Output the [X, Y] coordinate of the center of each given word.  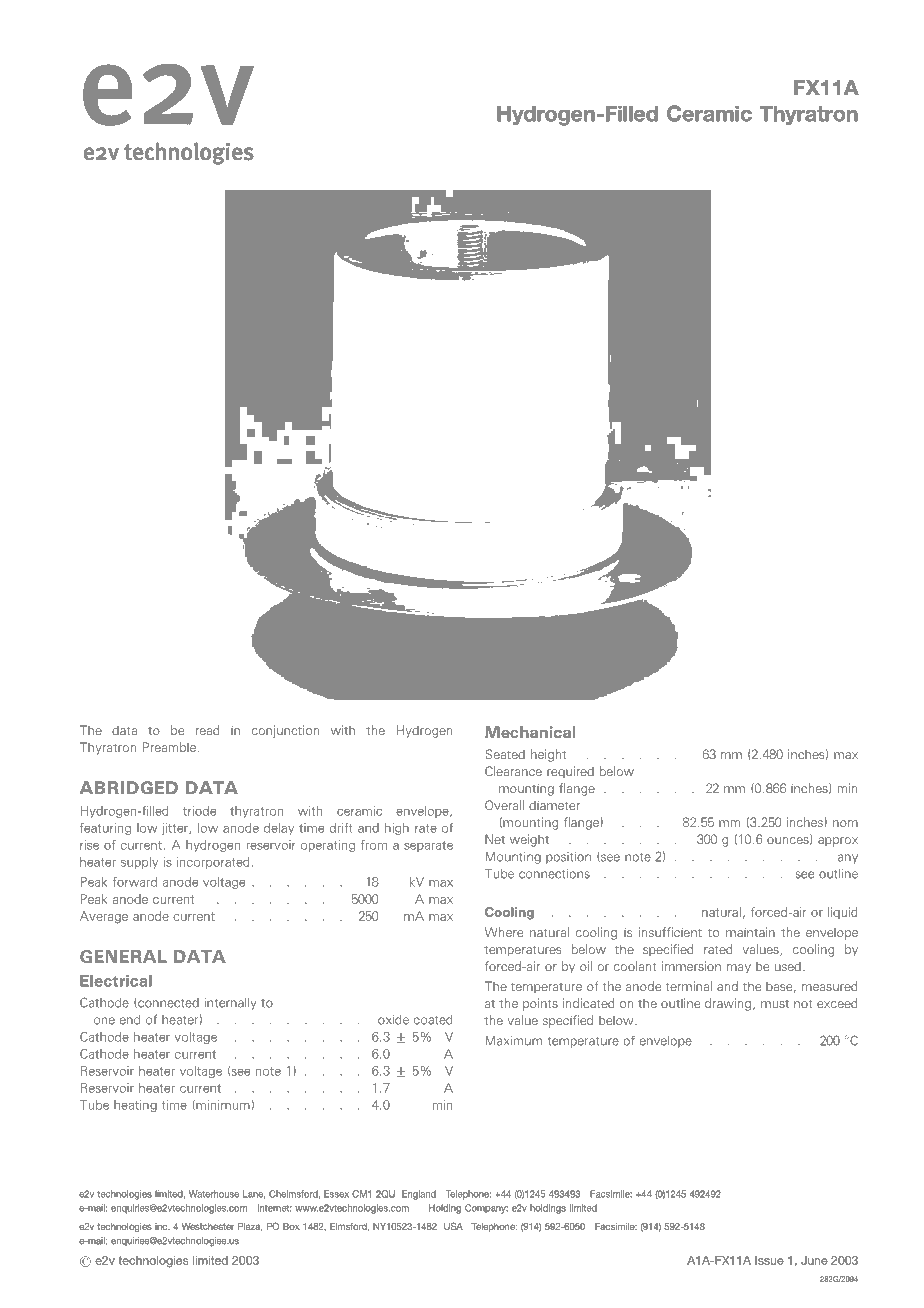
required [570, 772]
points [540, 1004]
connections [554, 874]
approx [838, 842]
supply [139, 863]
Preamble [169, 747]
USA [453, 1226]
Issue [769, 1260]
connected [167, 1003]
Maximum [514, 1041]
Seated [505, 754]
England [419, 1195]
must [775, 1004]
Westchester [208, 1226]
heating [135, 1106]
